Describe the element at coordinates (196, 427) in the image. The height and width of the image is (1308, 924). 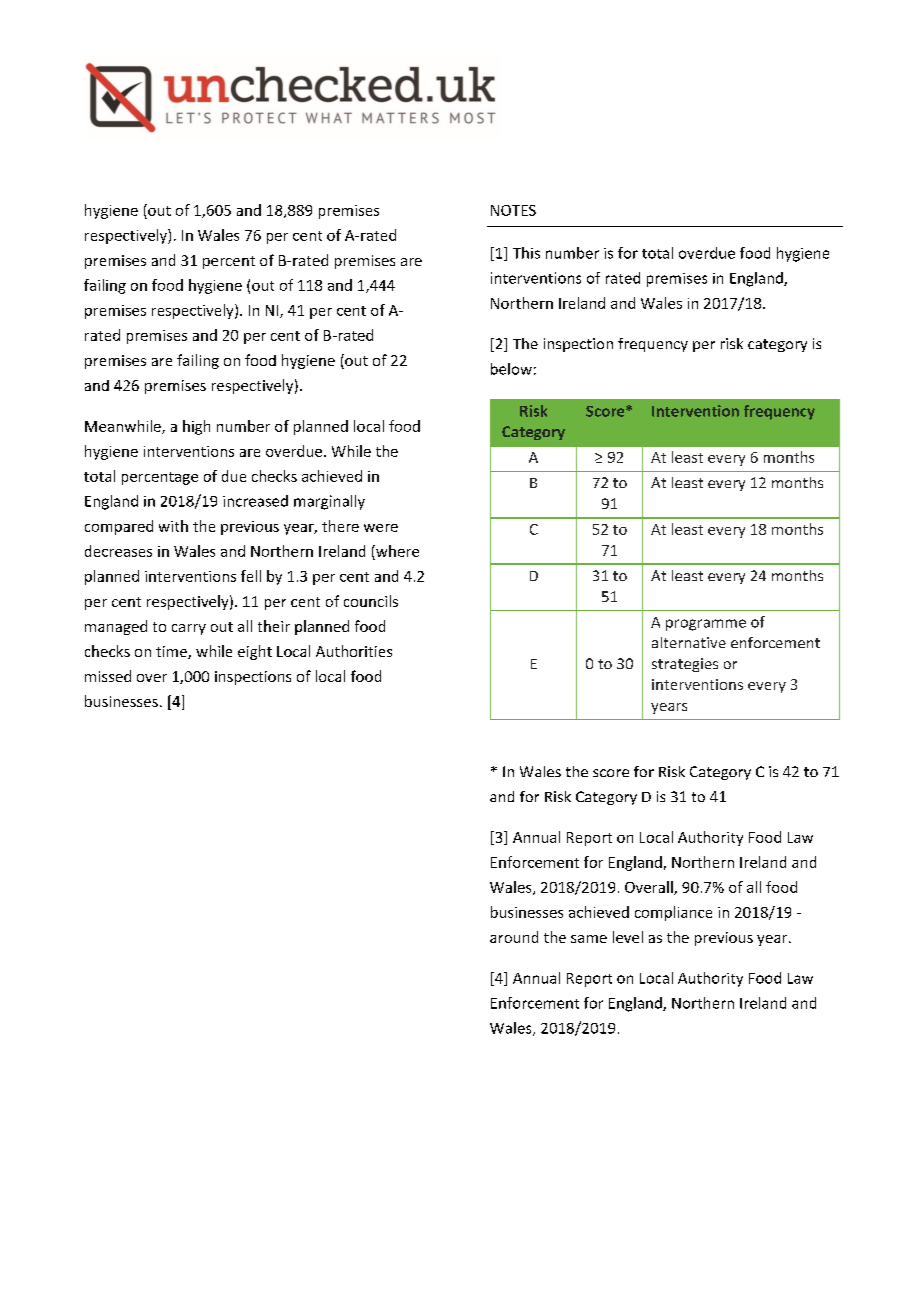
I see `high` at that location.
